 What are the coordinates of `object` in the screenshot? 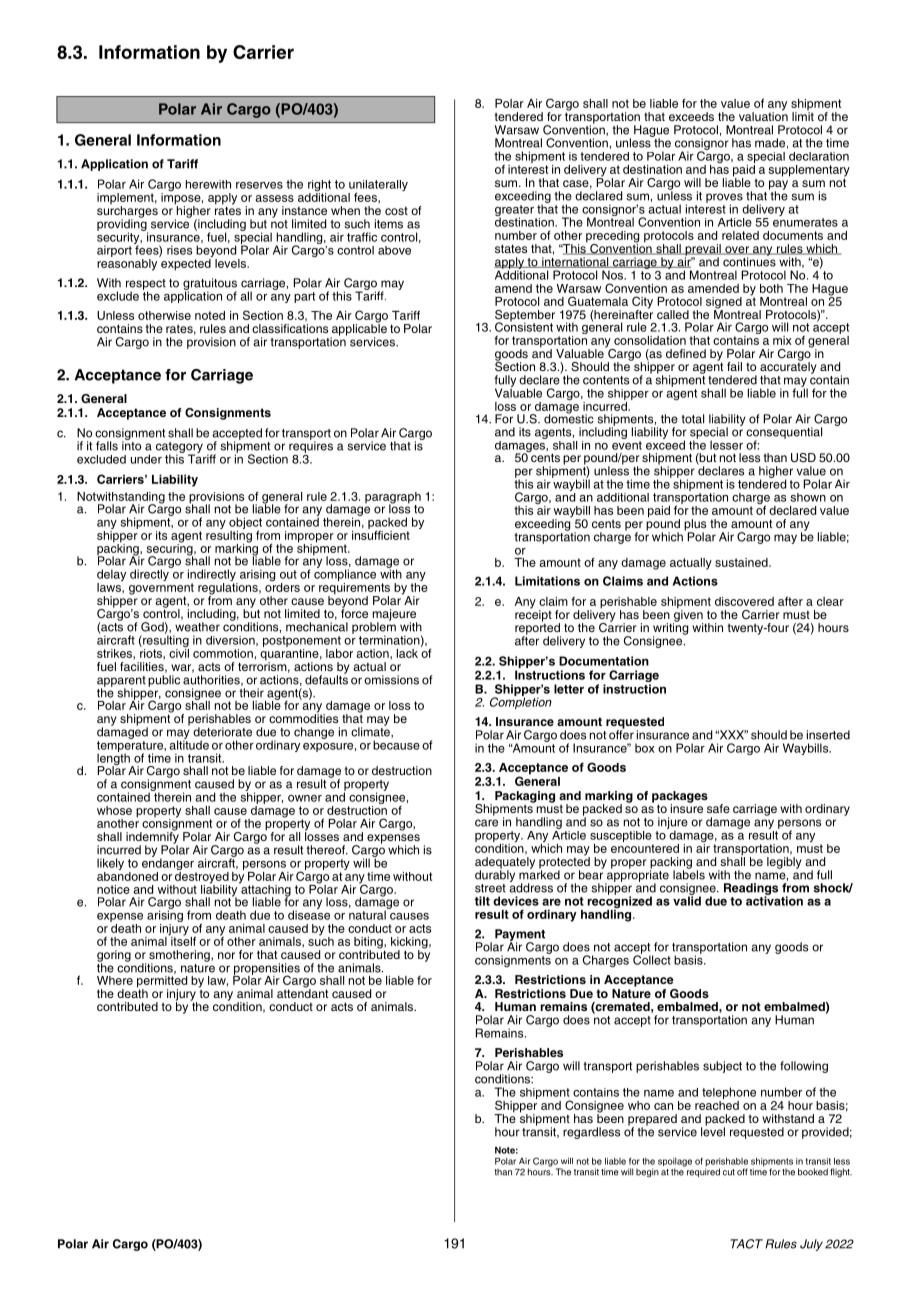 It's located at (245, 523).
